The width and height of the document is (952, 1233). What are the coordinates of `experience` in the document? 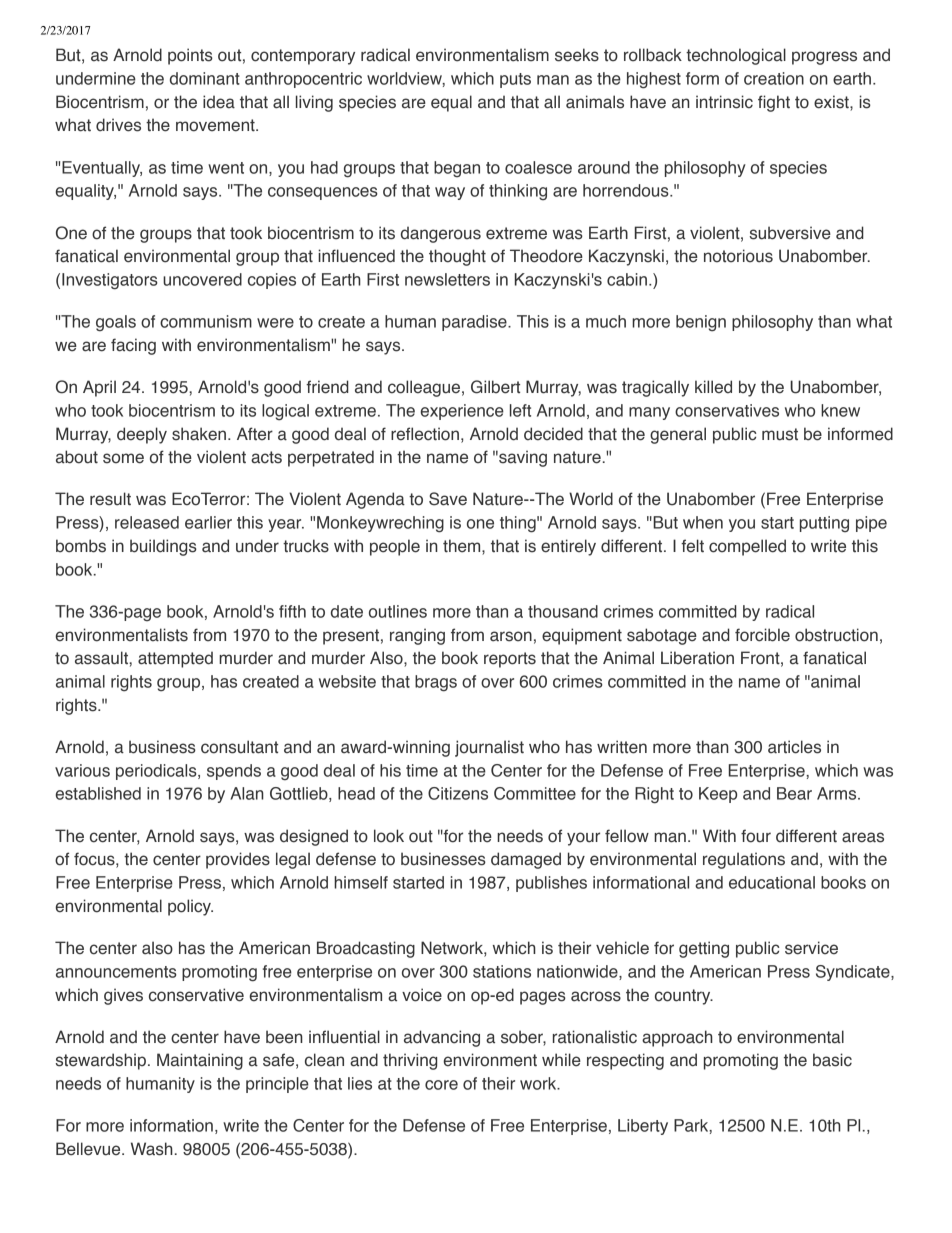 It's located at (462, 412).
